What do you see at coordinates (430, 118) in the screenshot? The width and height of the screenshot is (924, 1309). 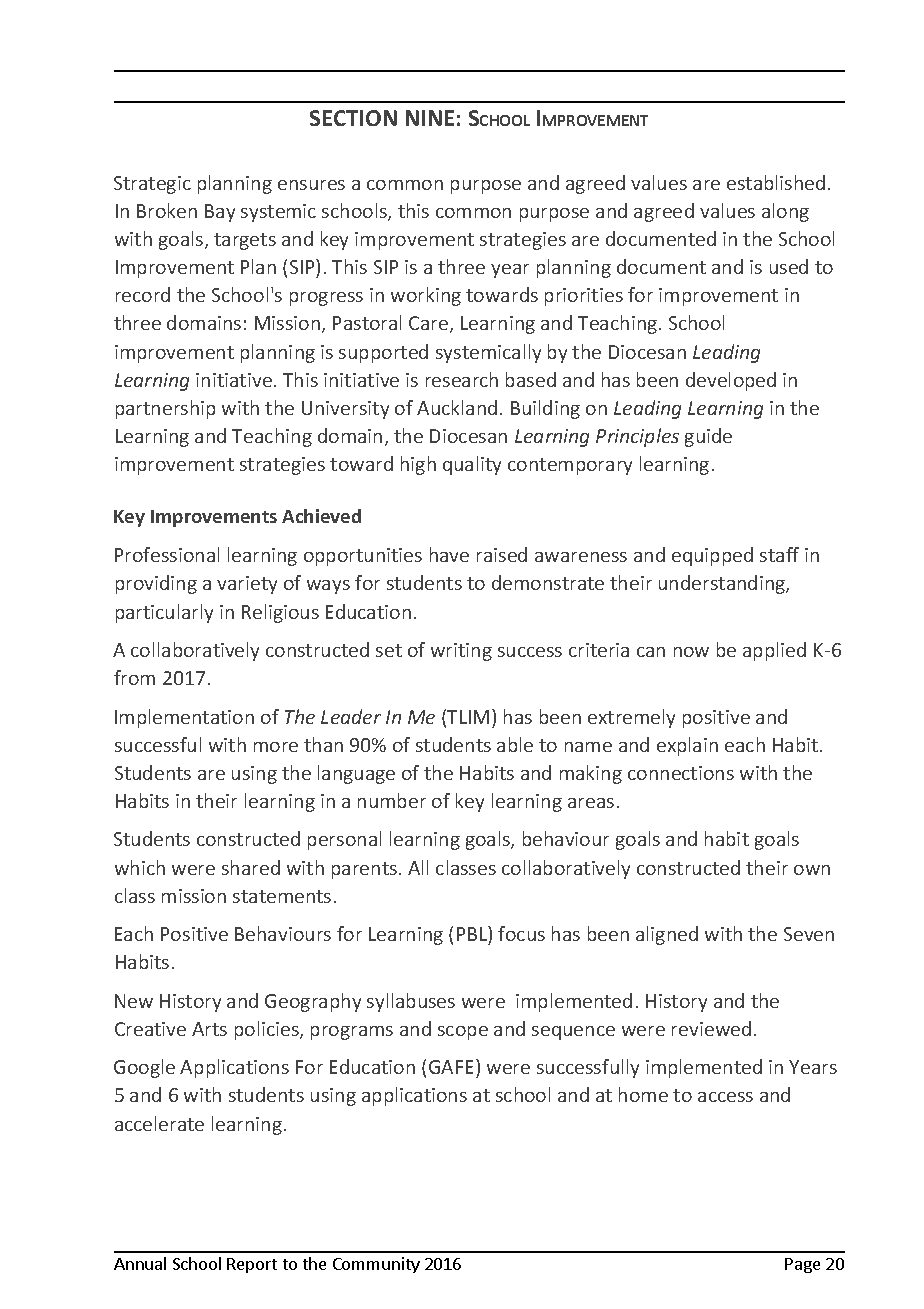 I see `NINE` at bounding box center [430, 118].
